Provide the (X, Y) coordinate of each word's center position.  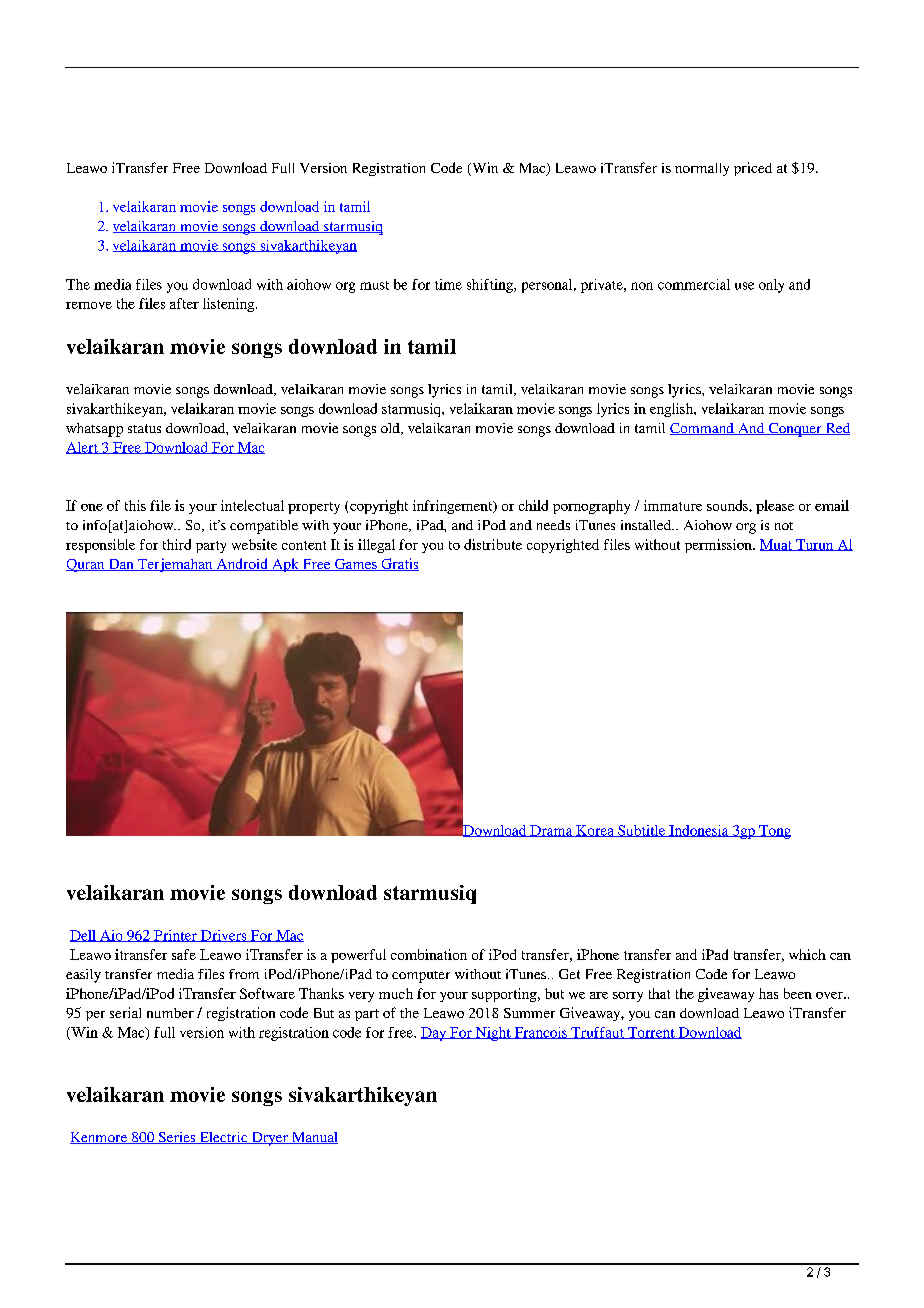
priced (753, 169)
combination (429, 954)
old (391, 429)
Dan (121, 565)
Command (703, 429)
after (184, 303)
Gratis (399, 564)
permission (719, 546)
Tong (774, 832)
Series (177, 1138)
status (144, 428)
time (448, 284)
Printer (175, 936)
